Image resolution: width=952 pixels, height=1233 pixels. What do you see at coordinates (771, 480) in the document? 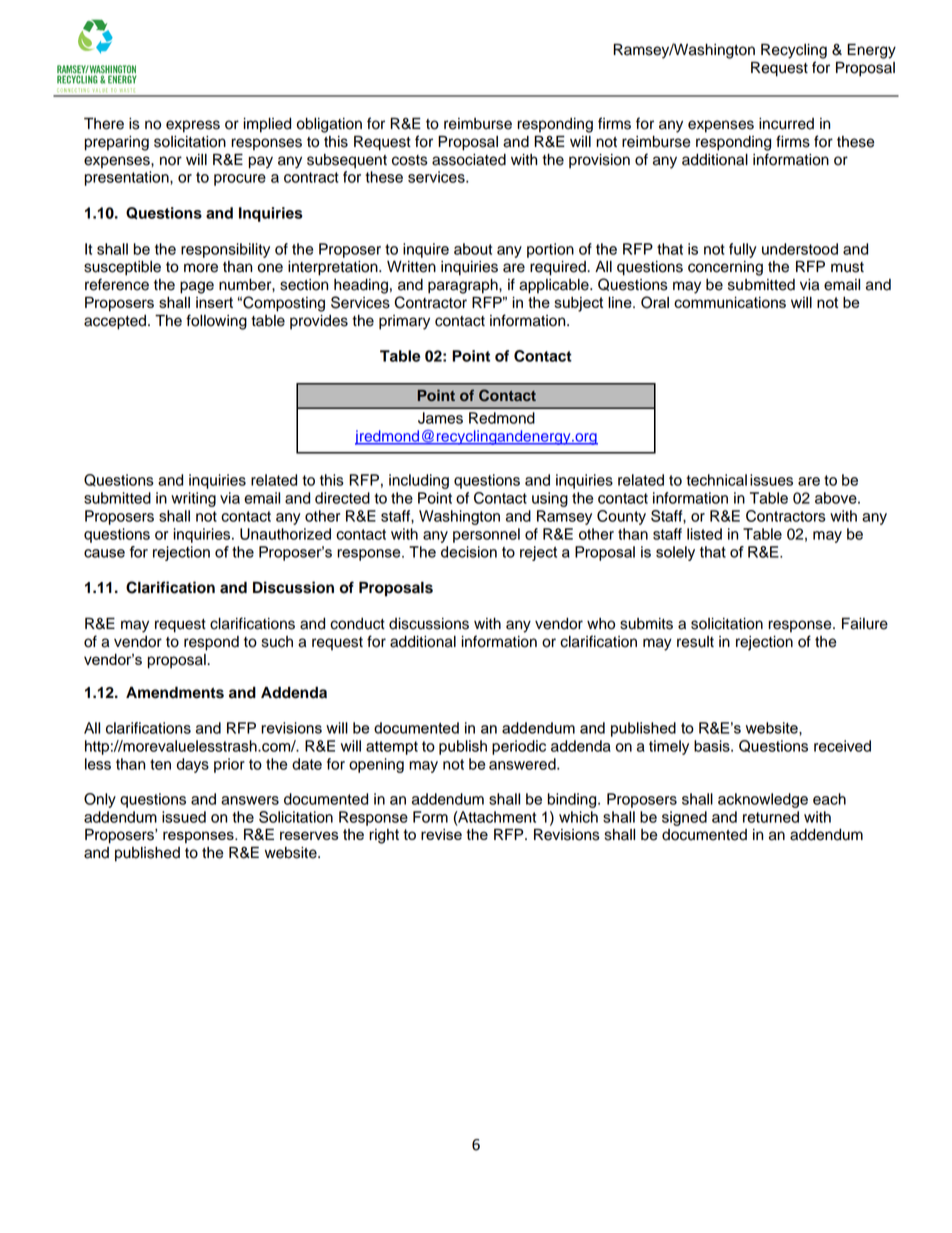
I see `issues` at bounding box center [771, 480].
